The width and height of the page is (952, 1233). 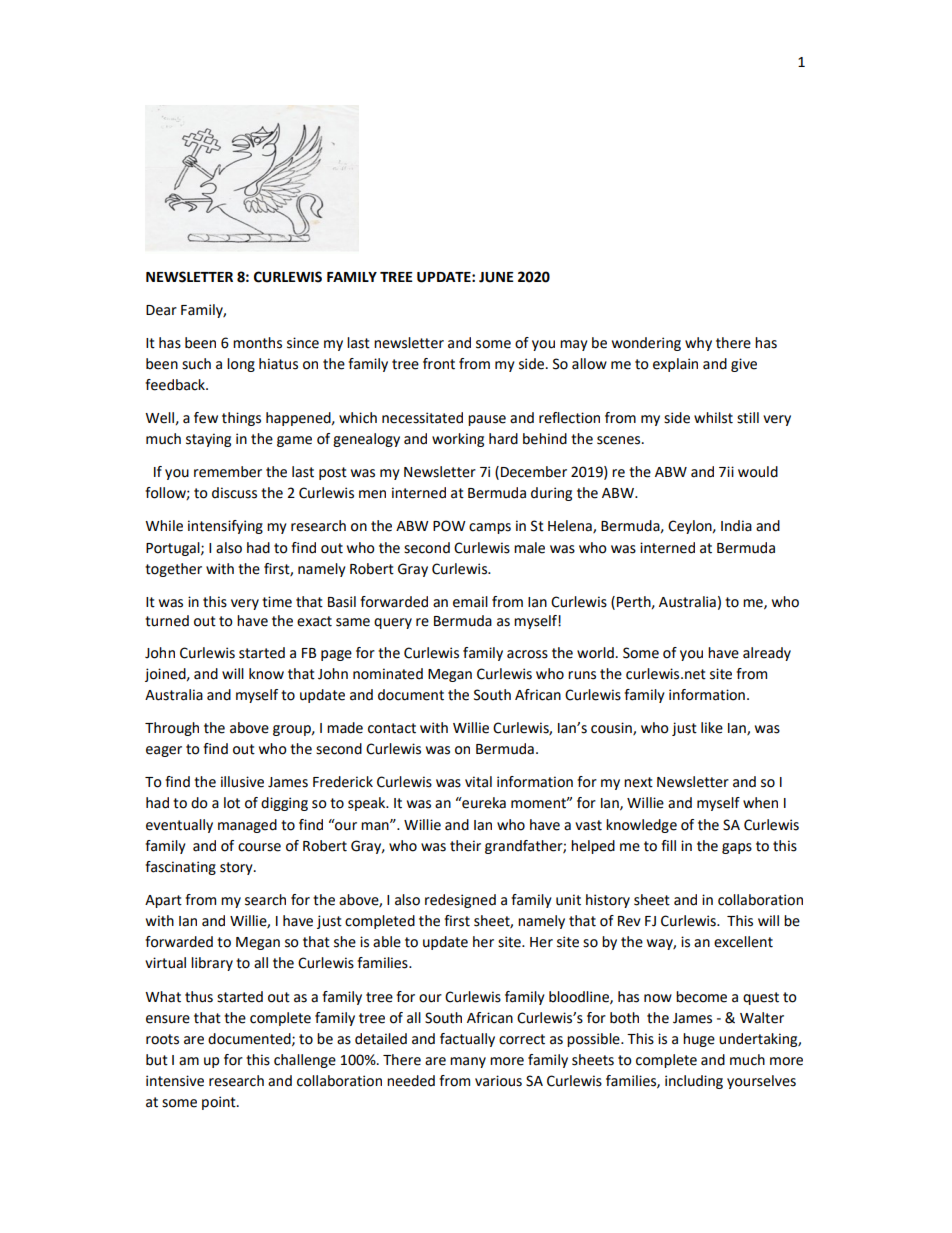 I want to click on like, so click(x=712, y=728).
